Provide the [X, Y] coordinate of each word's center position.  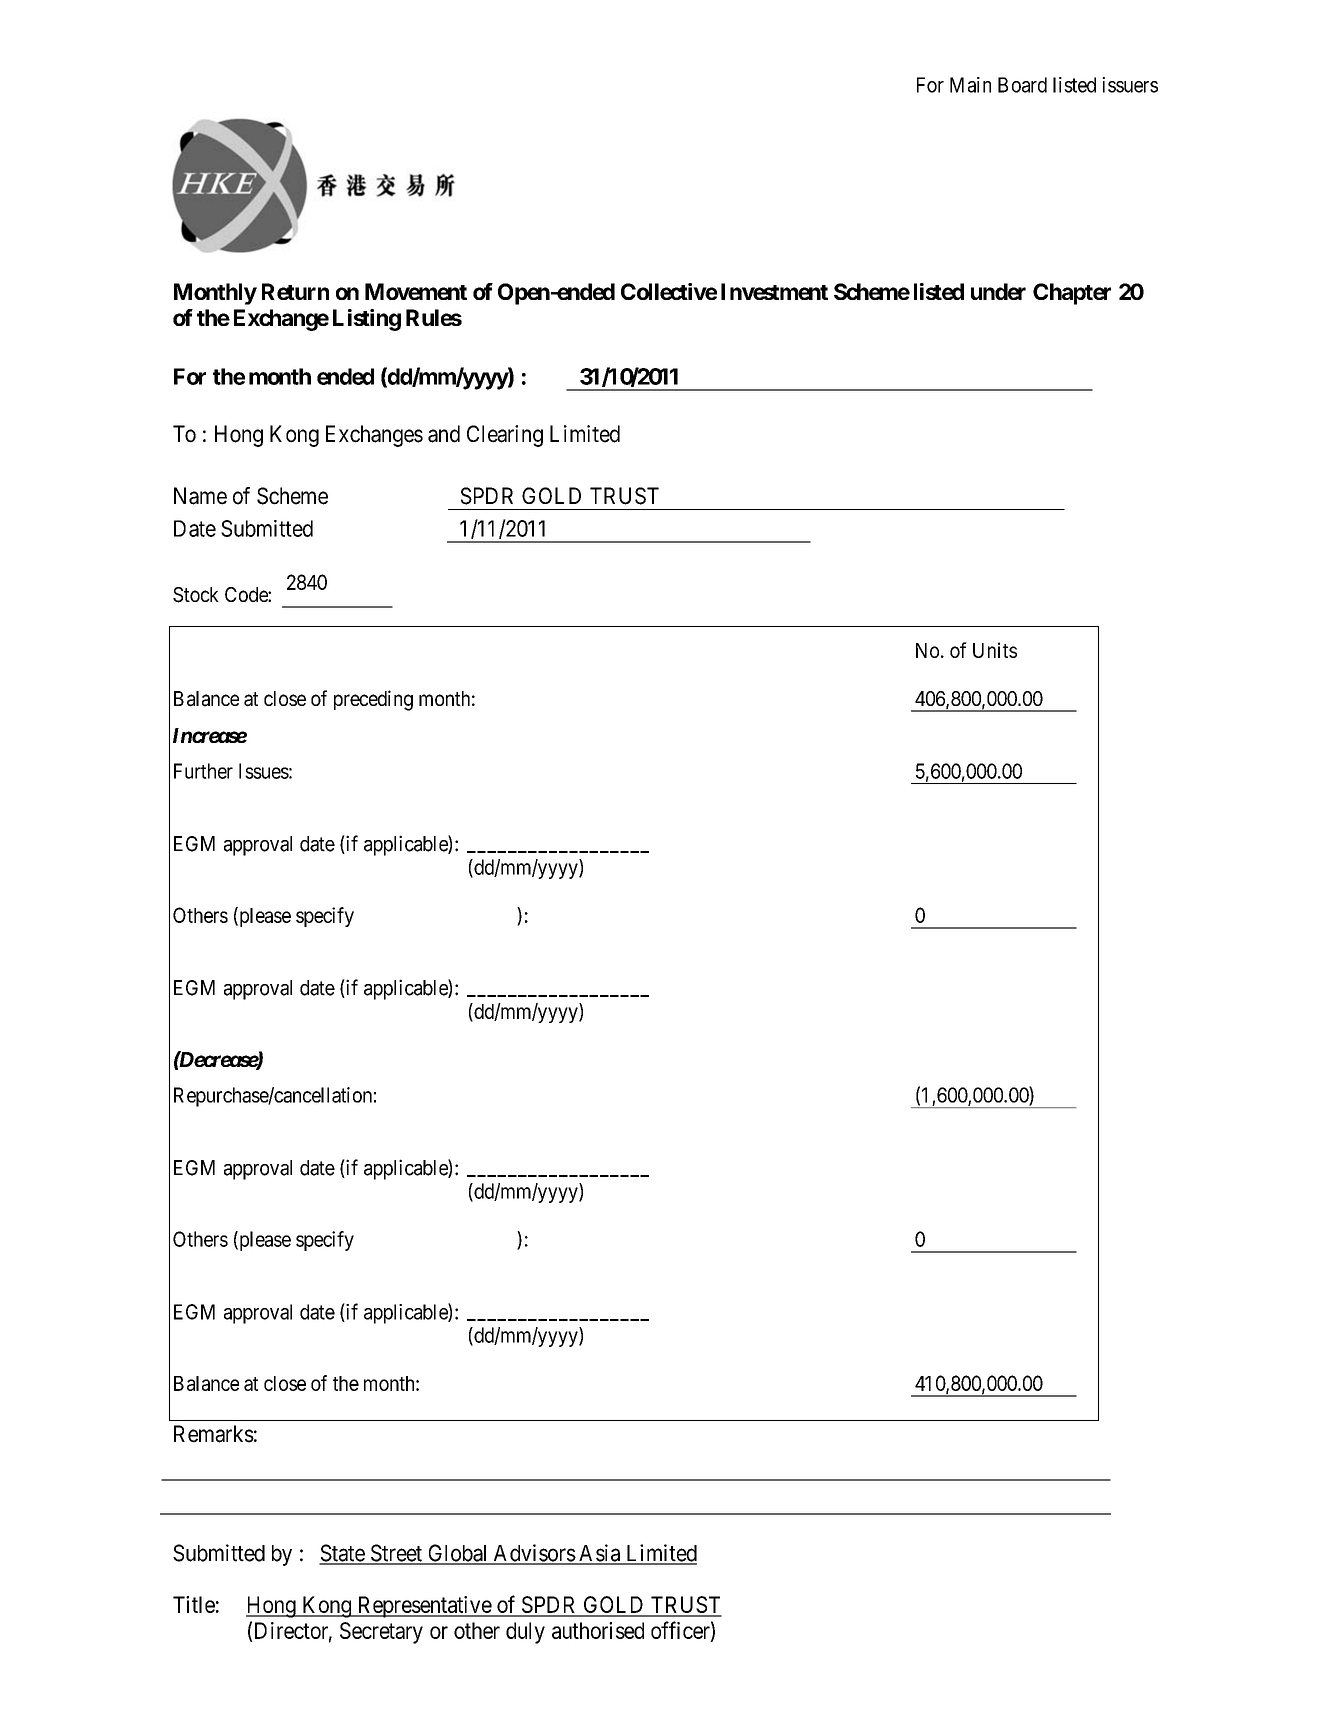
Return [295, 291]
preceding [373, 700]
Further [203, 771]
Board [1022, 85]
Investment [774, 291]
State [342, 1554]
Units [995, 650]
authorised [598, 1630]
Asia [600, 1554]
